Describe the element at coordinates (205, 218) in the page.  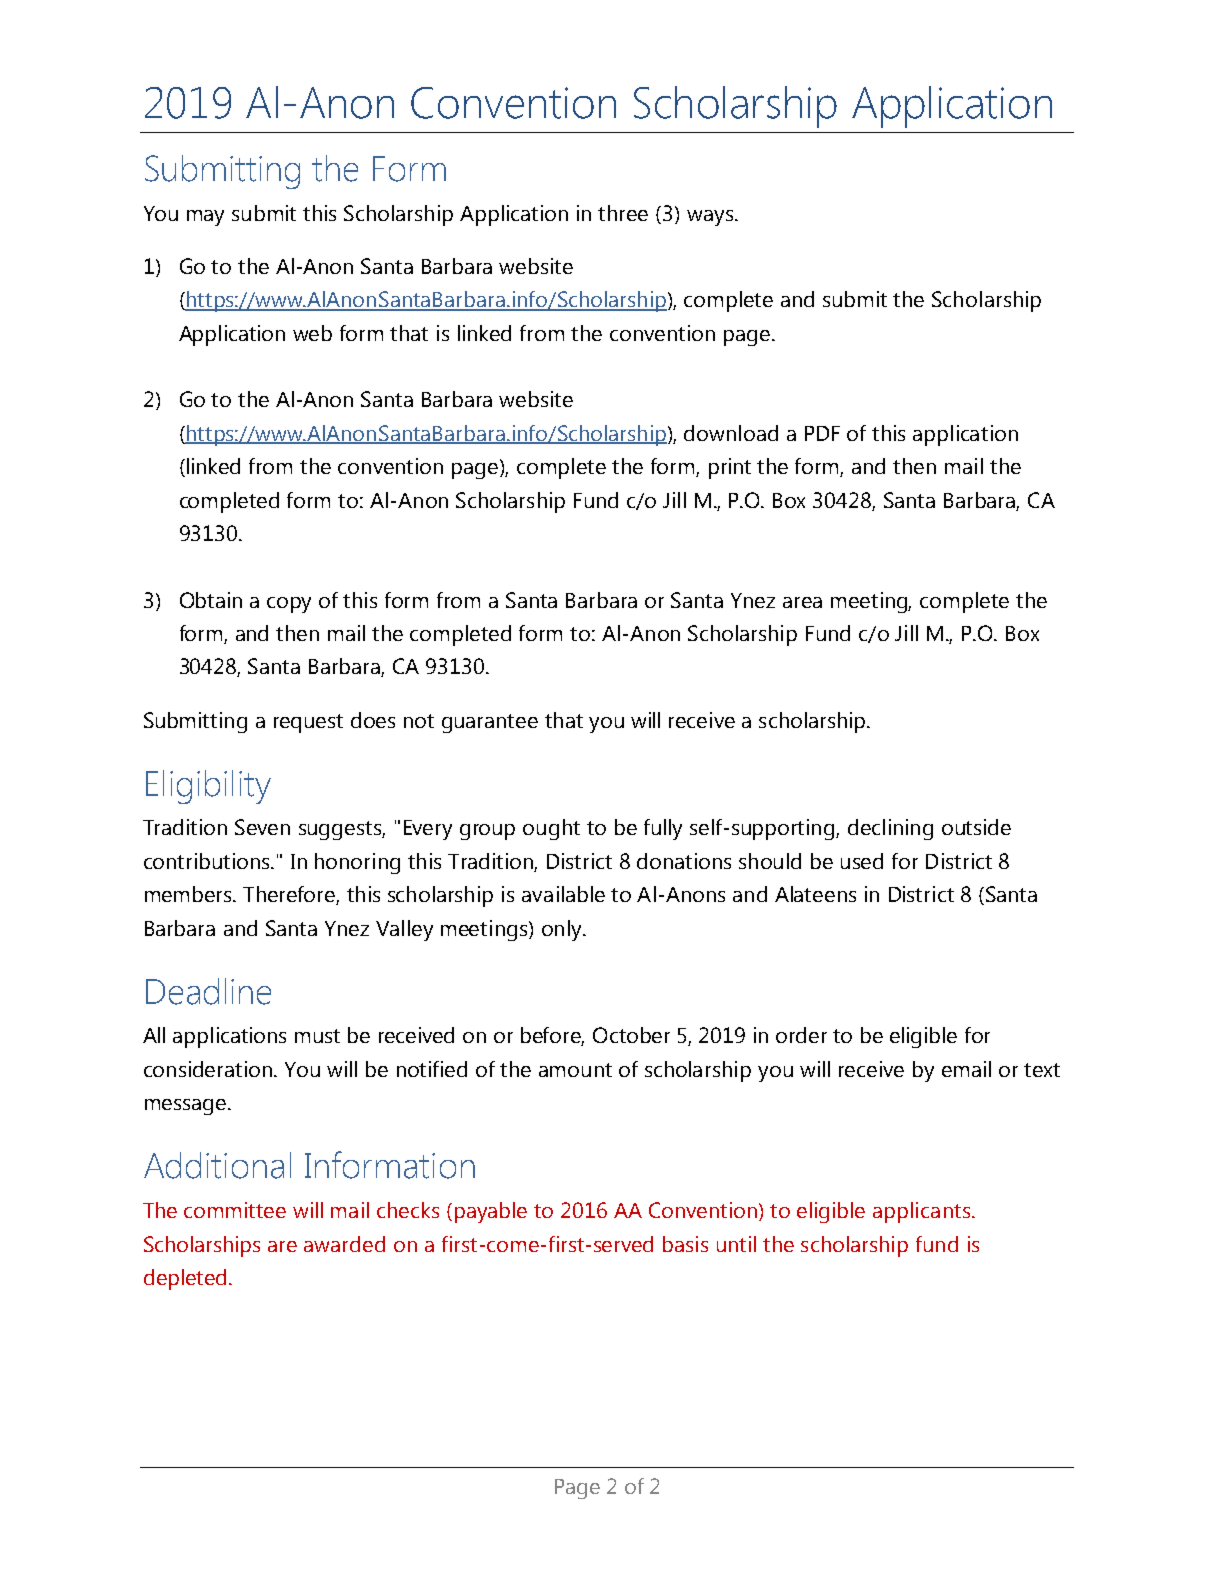
I see `may` at that location.
